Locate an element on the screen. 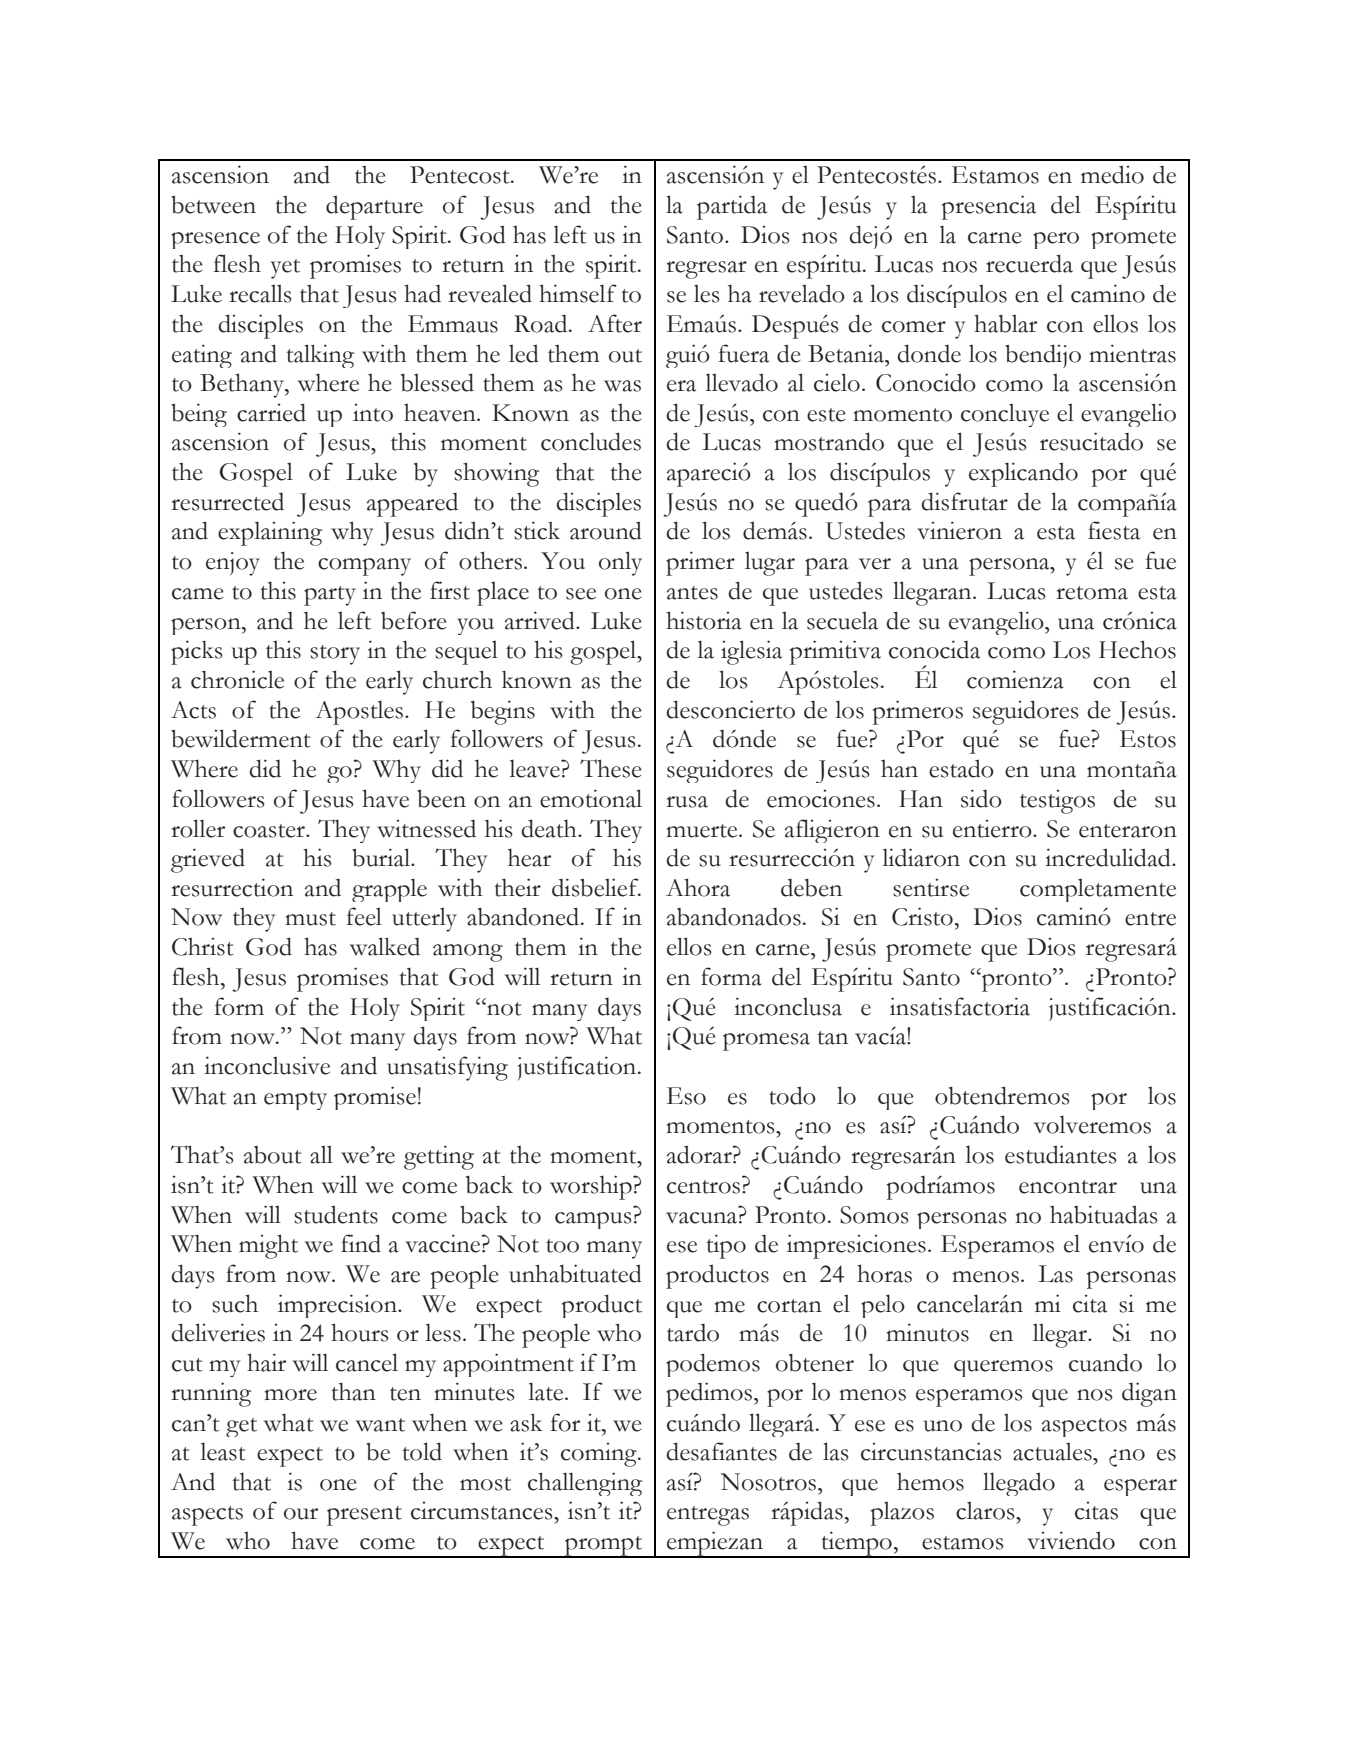 The height and width of the screenshot is (1742, 1346). pero is located at coordinates (1056, 240).
